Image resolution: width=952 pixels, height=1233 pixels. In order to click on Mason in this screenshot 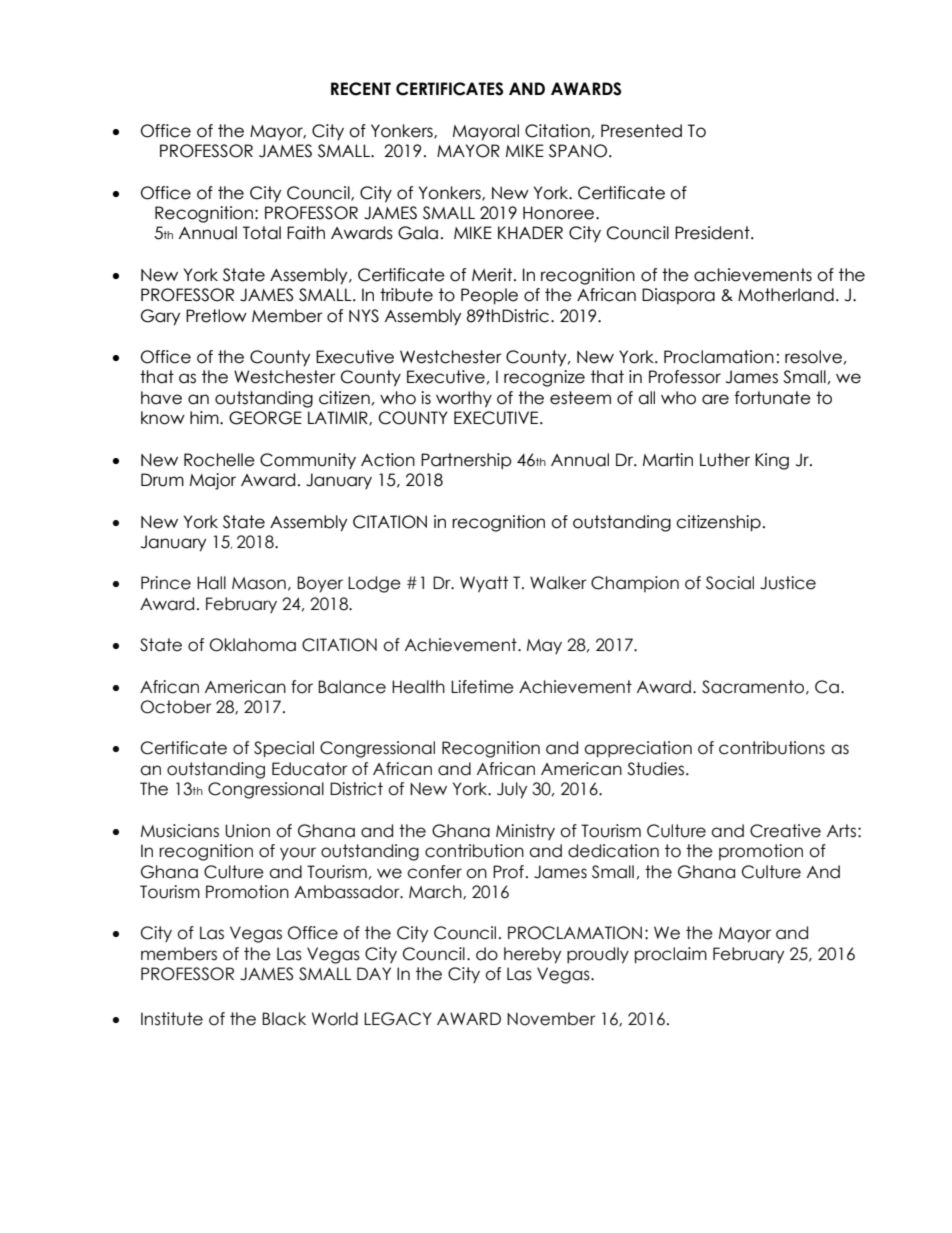, I will do `click(259, 583)`.
